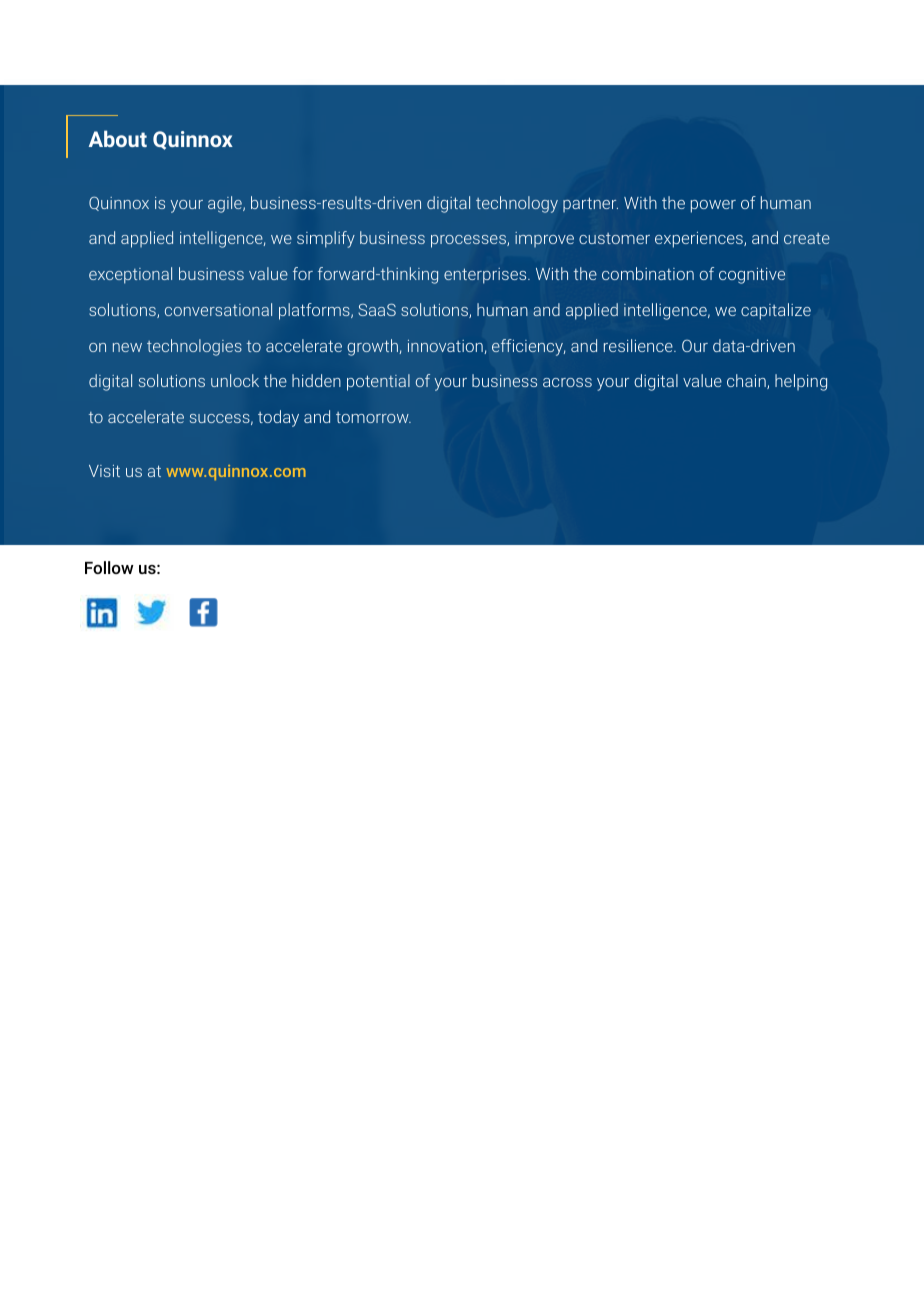 The height and width of the page is (1308, 924). Describe the element at coordinates (713, 206) in the page. I see `power` at that location.
